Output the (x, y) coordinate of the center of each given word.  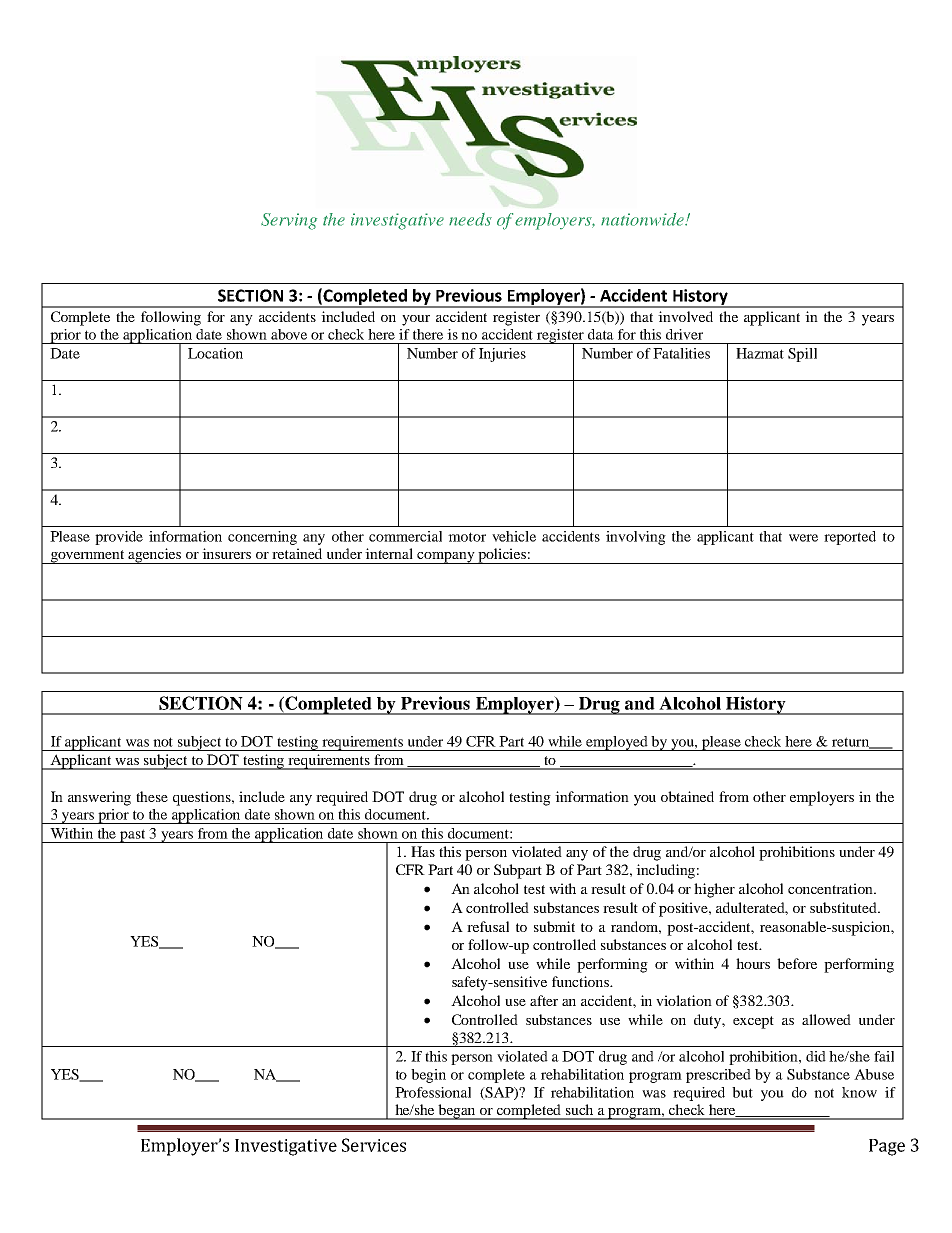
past (133, 836)
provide (119, 538)
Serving (289, 221)
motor (467, 537)
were (803, 538)
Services (374, 1145)
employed (617, 743)
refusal (488, 926)
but (742, 1092)
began (457, 1112)
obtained (687, 796)
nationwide (644, 219)
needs (470, 219)
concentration (831, 888)
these (152, 796)
